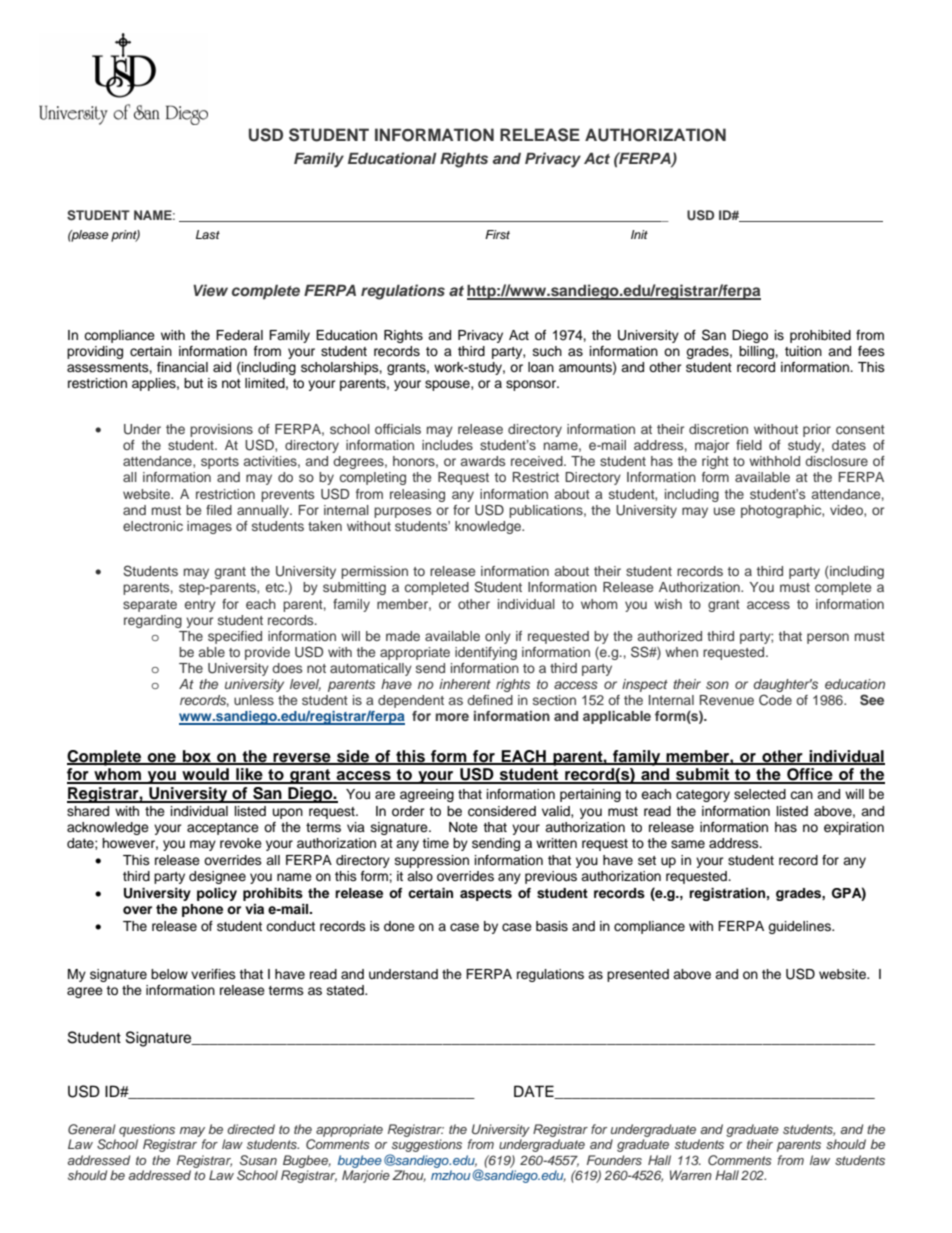 Image resolution: width=952 pixels, height=1233 pixels. Describe the element at coordinates (486, 895) in the screenshot. I see `aspects` at that location.
